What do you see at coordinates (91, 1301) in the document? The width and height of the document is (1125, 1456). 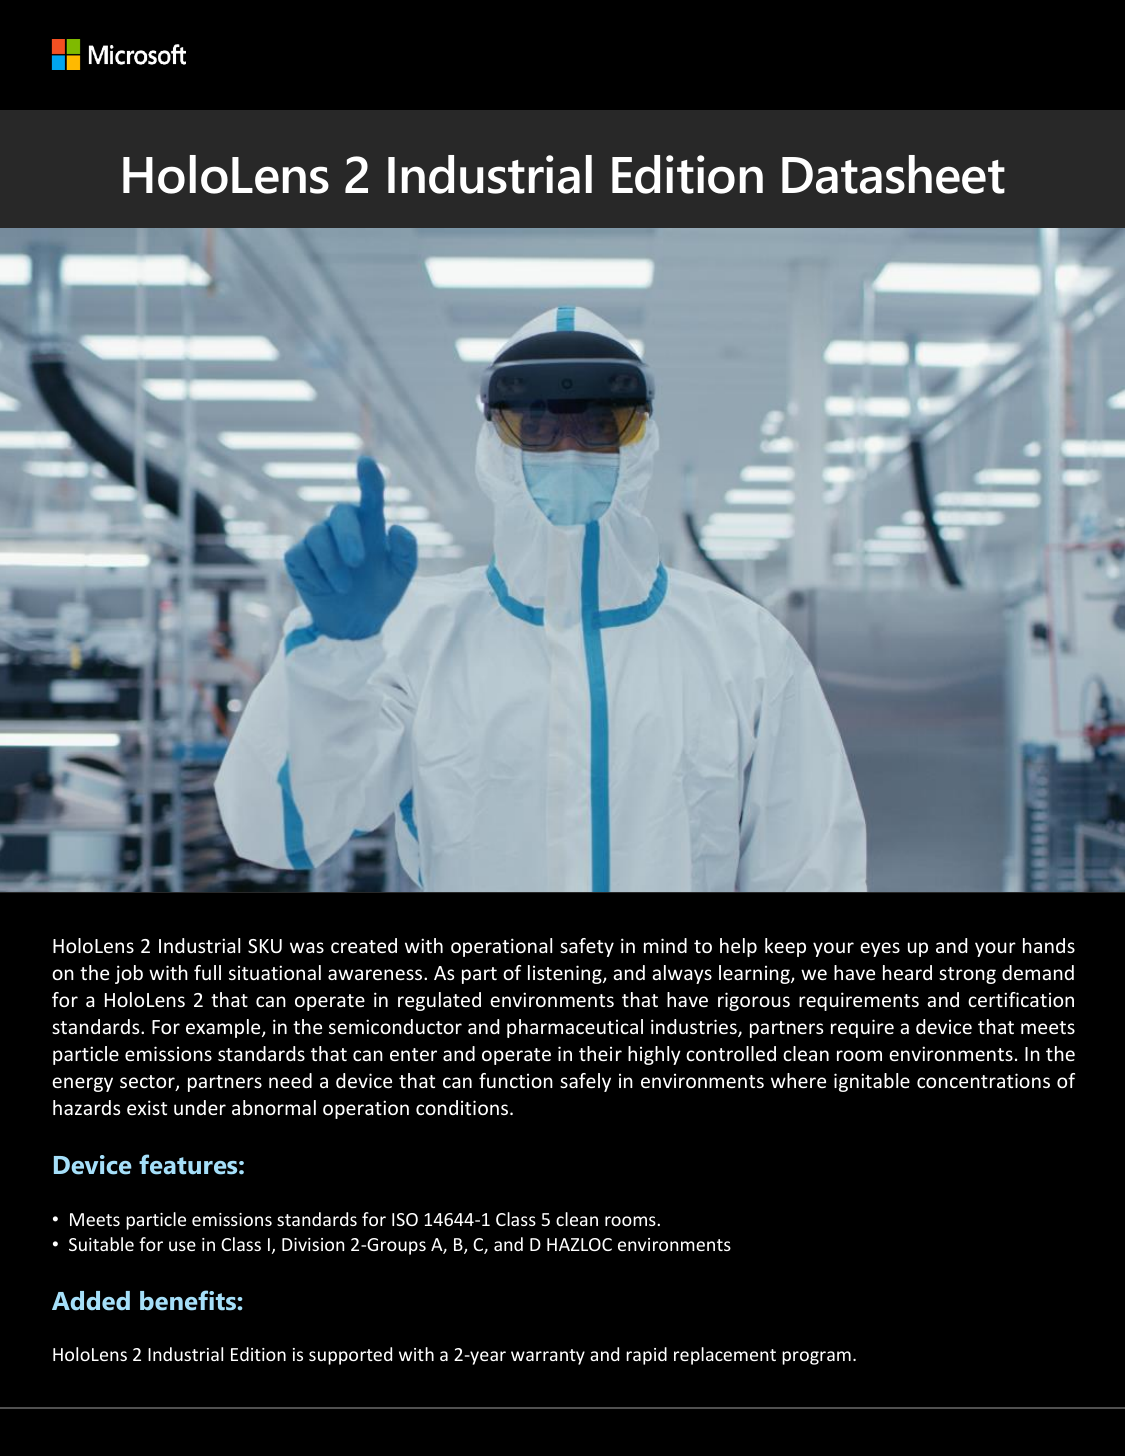 I see `Added` at bounding box center [91, 1301].
